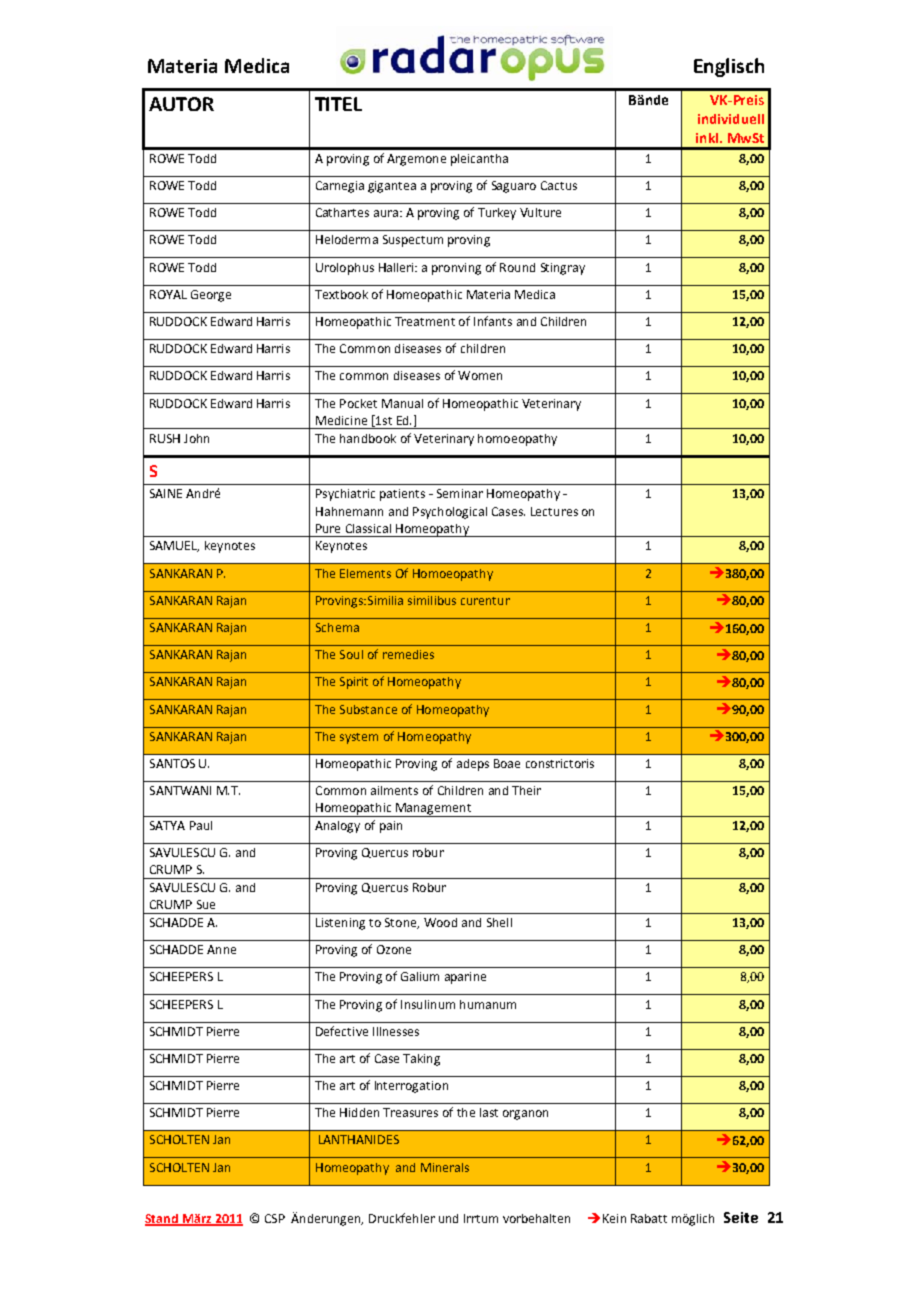 Image resolution: width=924 pixels, height=1308 pixels. Describe the element at coordinates (392, 187) in the screenshot. I see `gigantea` at that location.
